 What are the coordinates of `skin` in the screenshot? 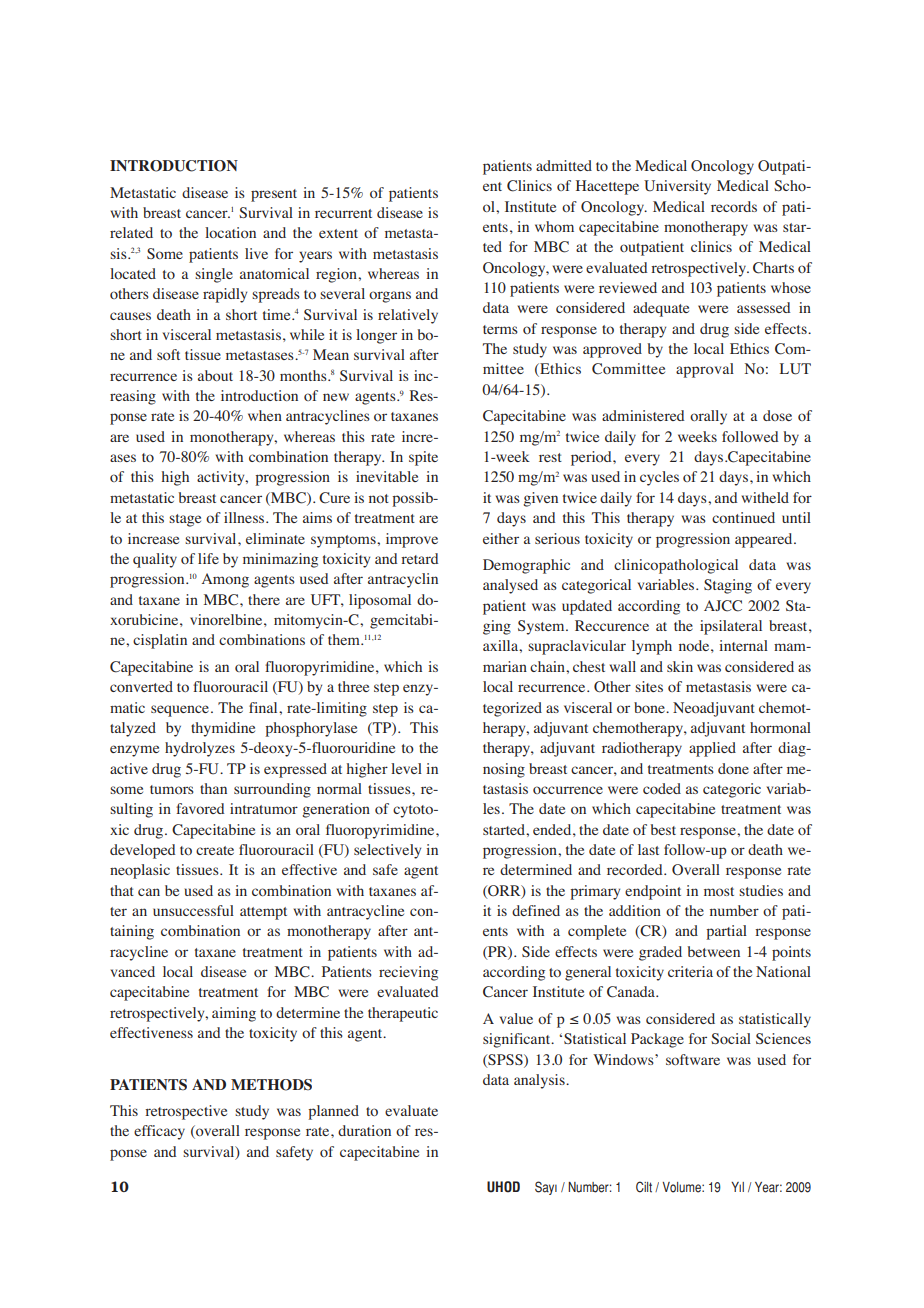 It's located at (680, 666).
